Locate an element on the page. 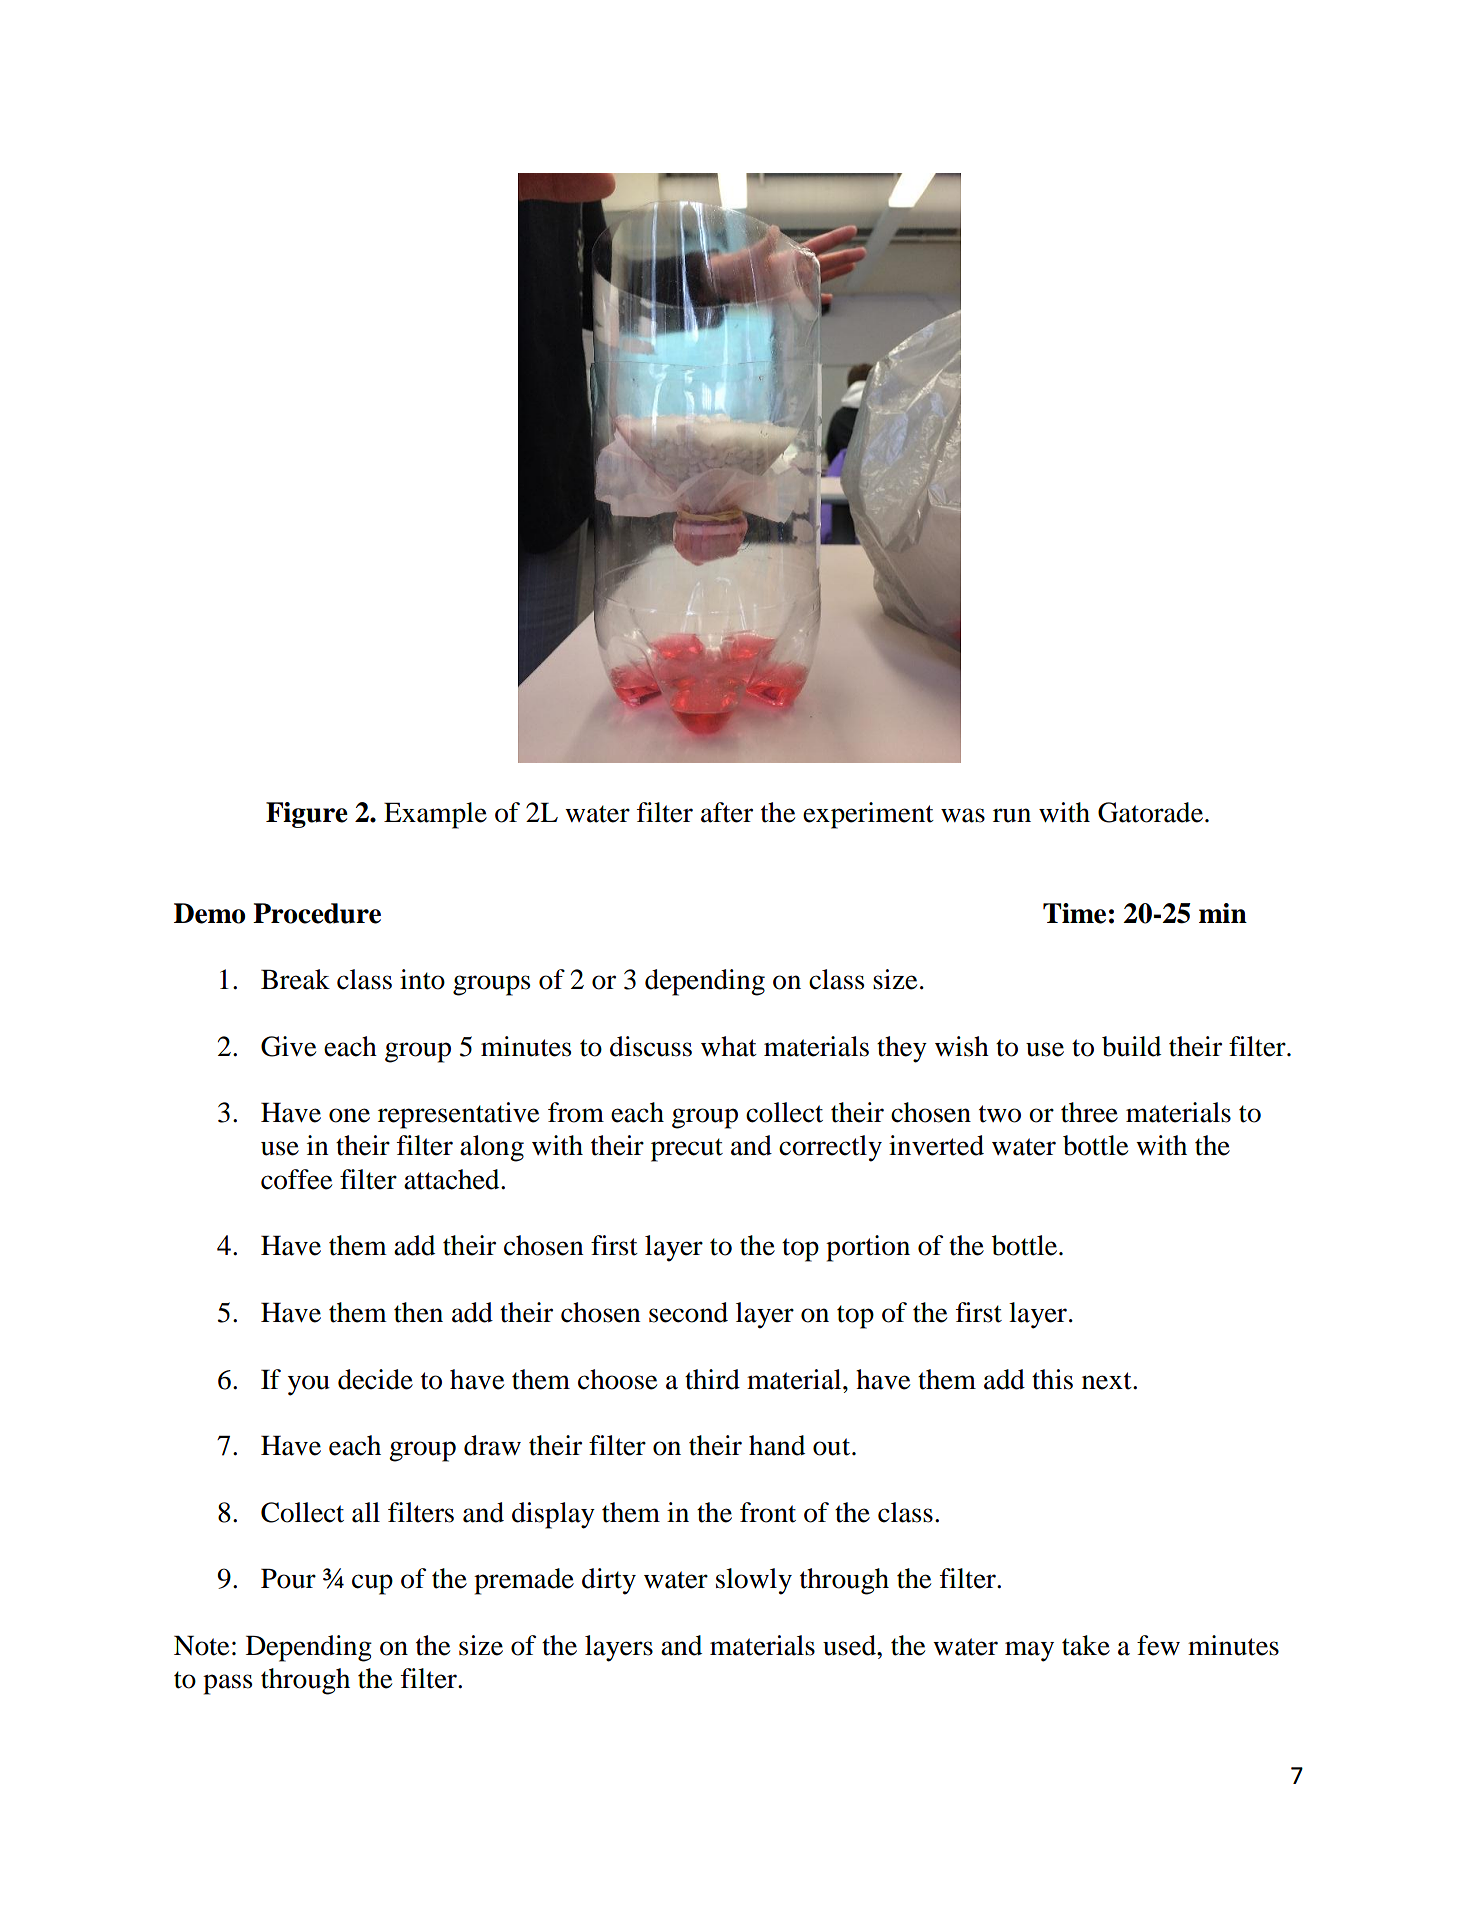  pass is located at coordinates (227, 1684).
